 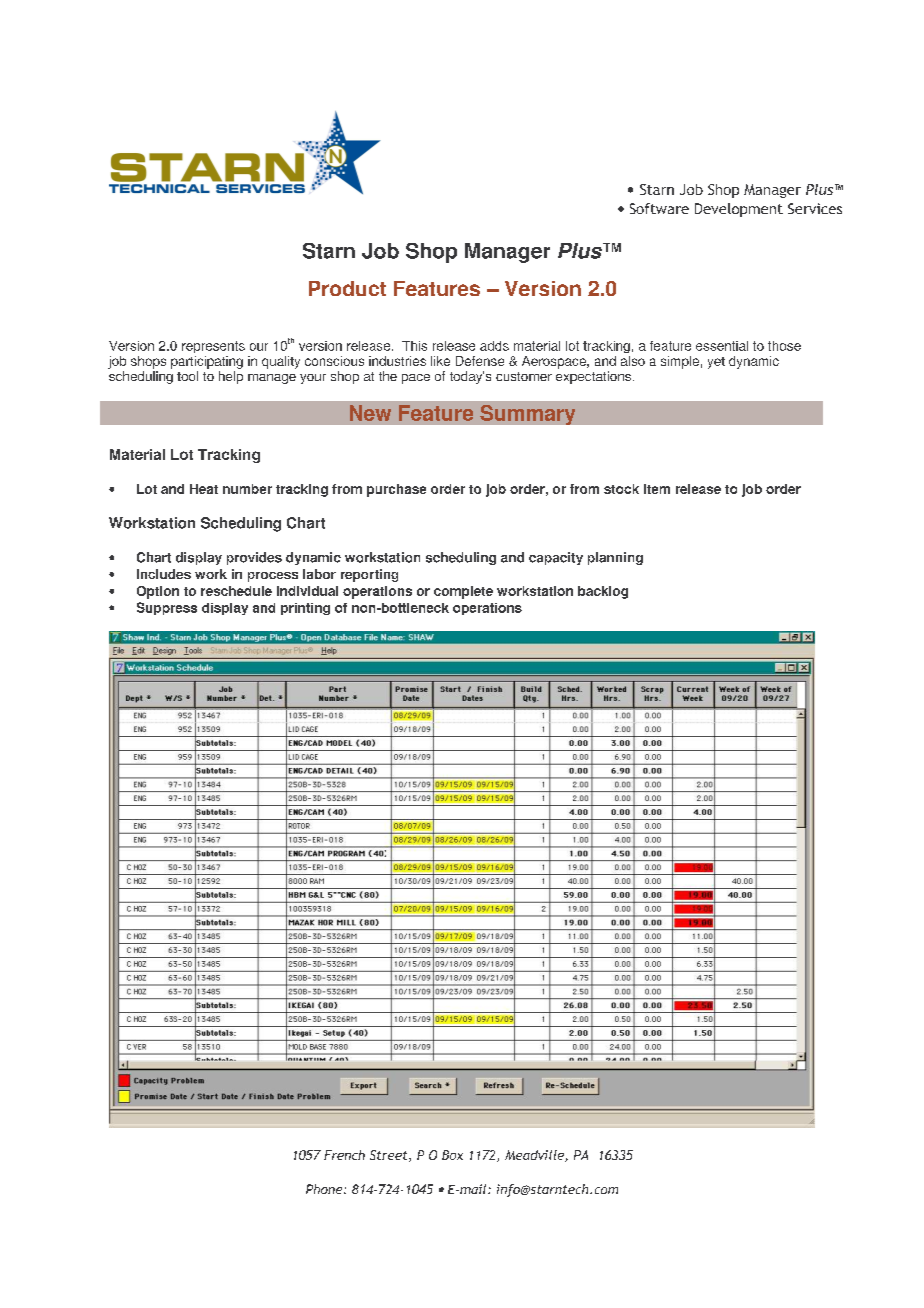 What do you see at coordinates (231, 377) in the document?
I see `help` at bounding box center [231, 377].
